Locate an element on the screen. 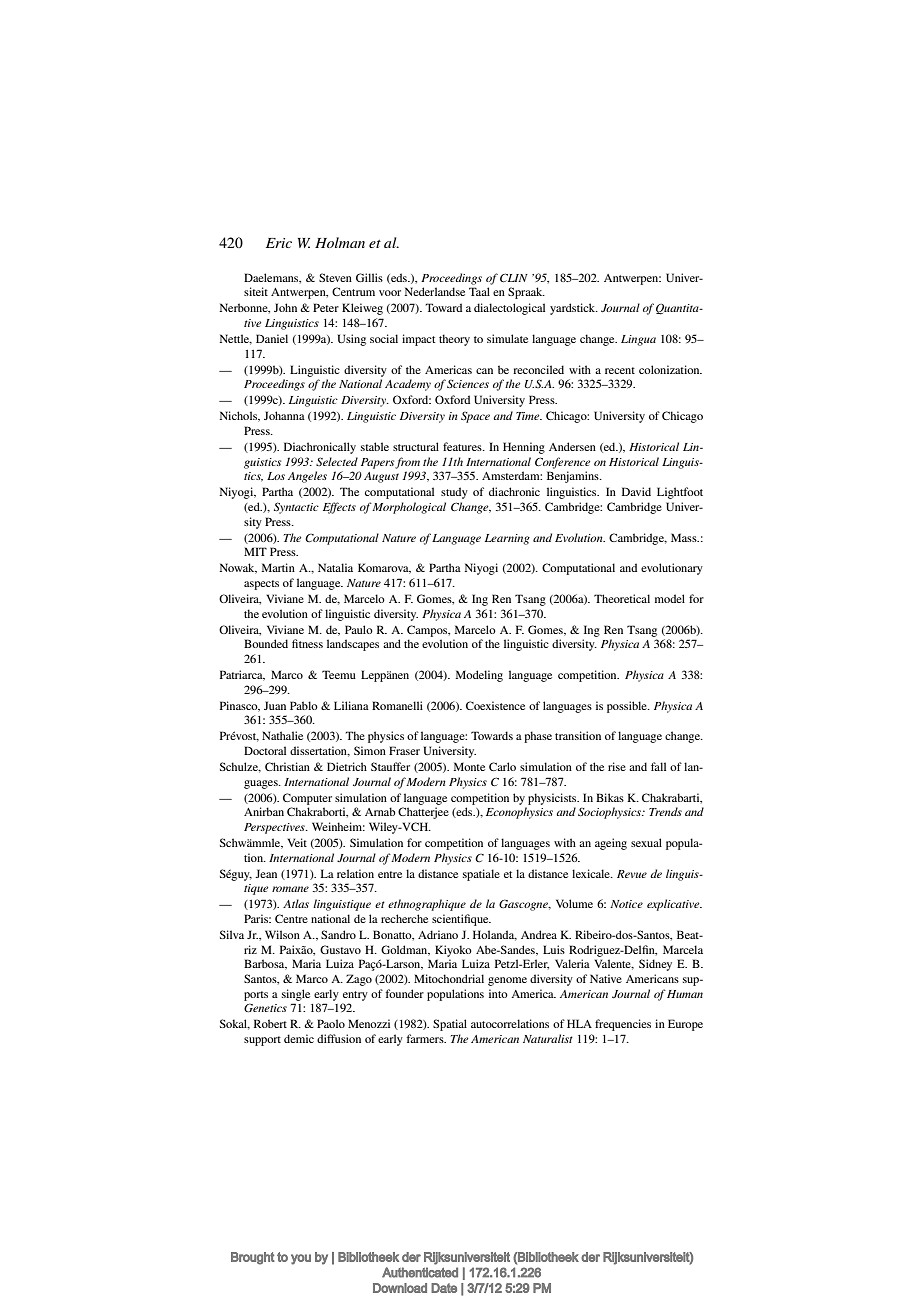  Mitochondrial is located at coordinates (449, 978).
